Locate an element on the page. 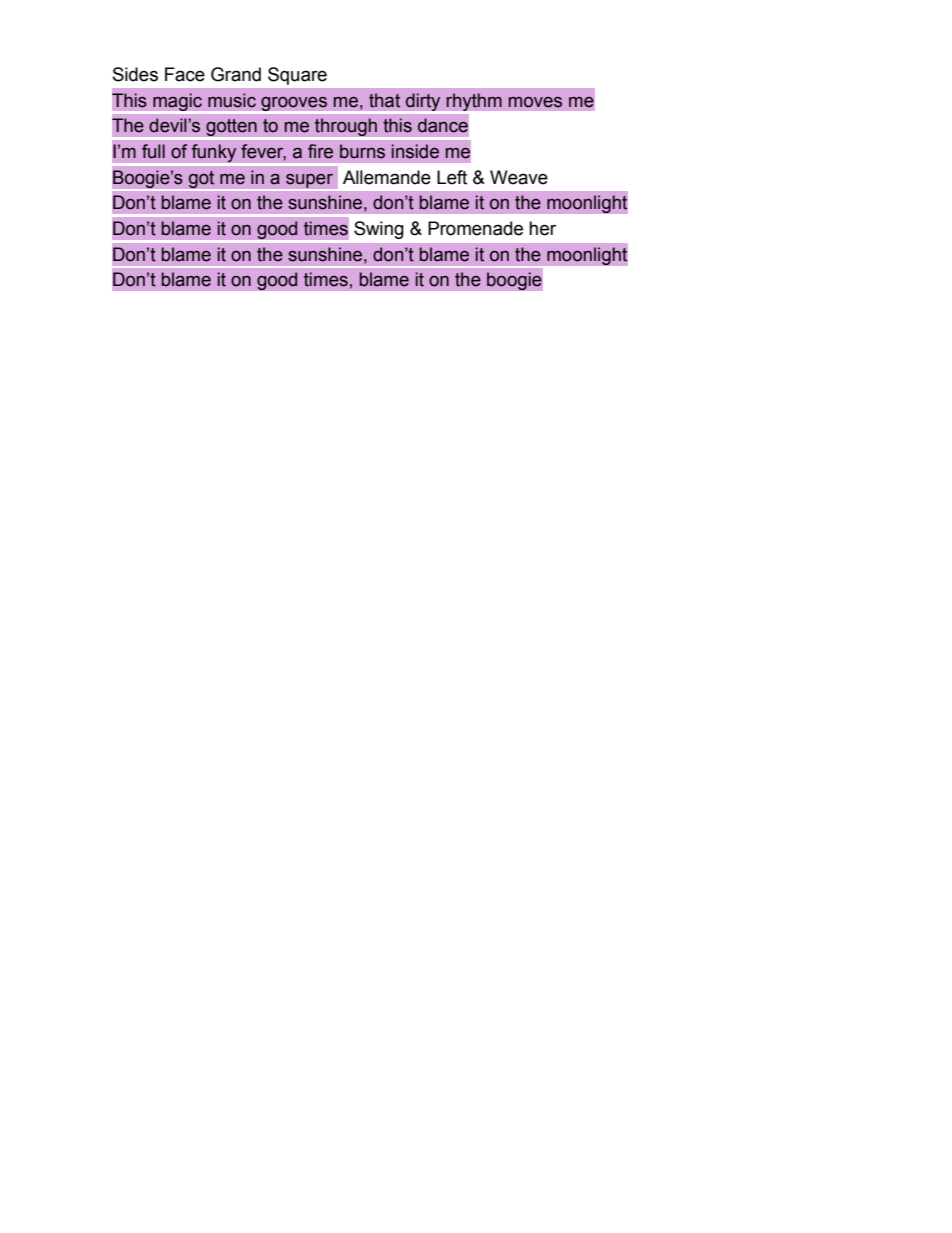 The width and height of the page is (952, 1233). her is located at coordinates (542, 228).
